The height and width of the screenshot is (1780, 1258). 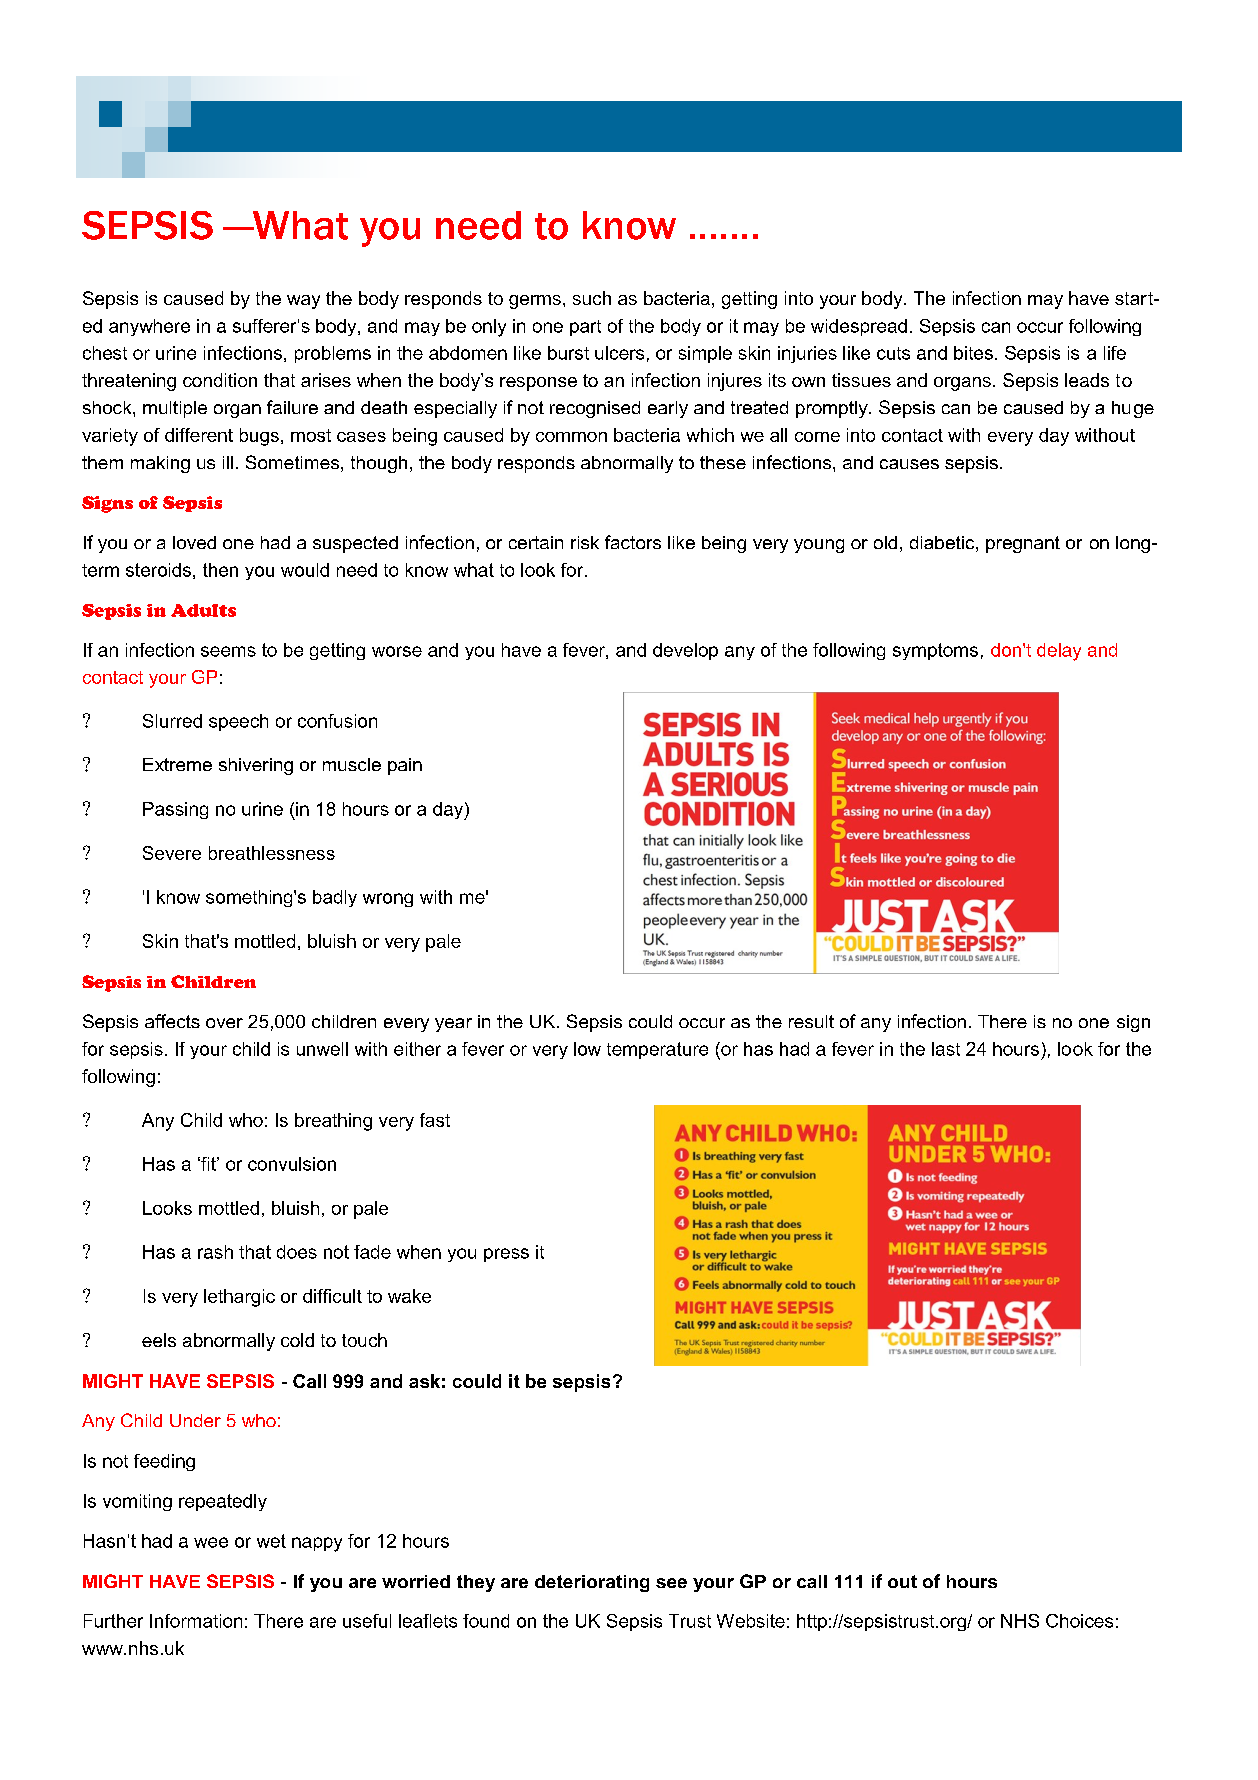 I want to click on over, so click(x=224, y=1023).
